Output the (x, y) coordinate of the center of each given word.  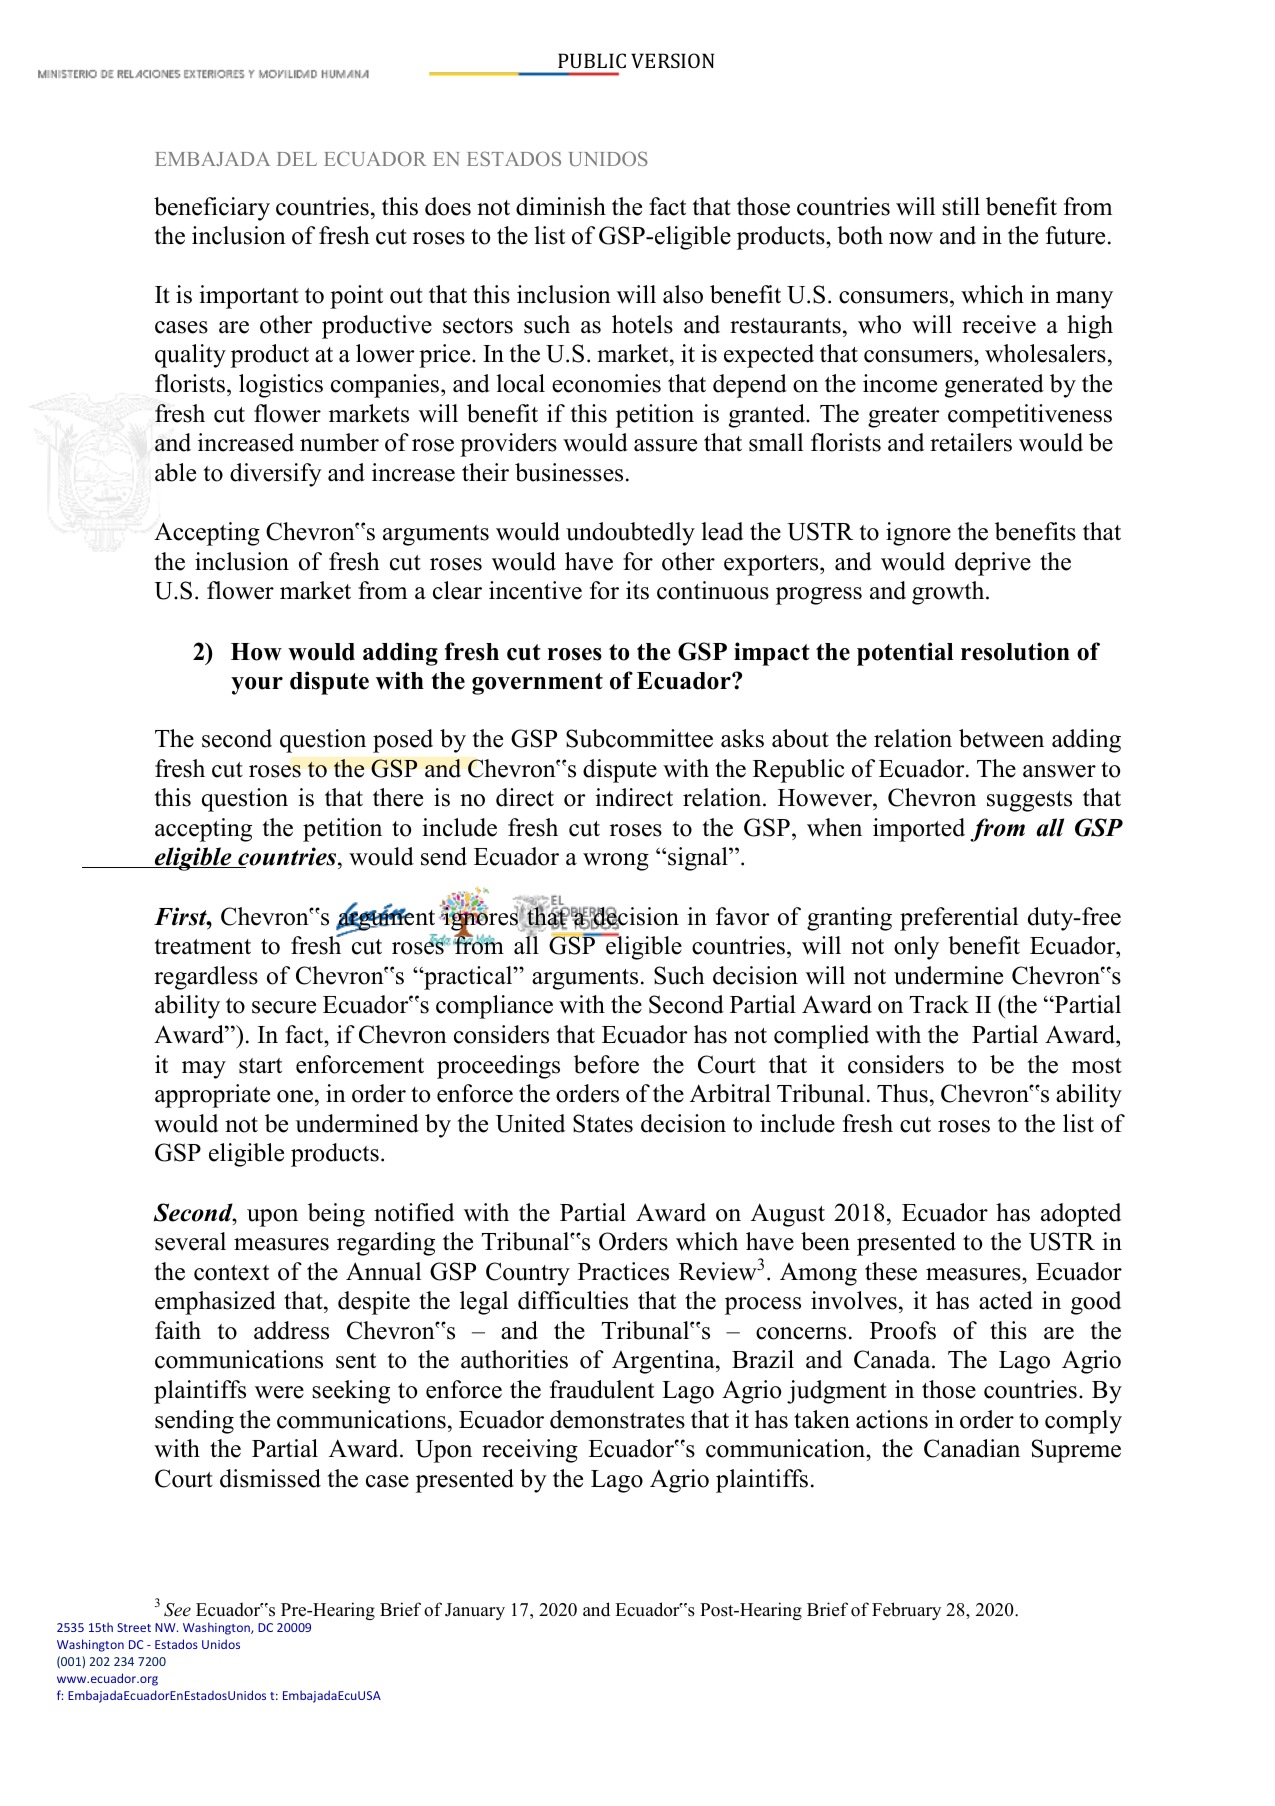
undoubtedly (630, 534)
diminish (561, 206)
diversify (276, 475)
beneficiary (212, 209)
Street (134, 1627)
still (961, 206)
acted (1006, 1300)
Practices (623, 1271)
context (231, 1273)
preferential (959, 919)
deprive (993, 564)
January (475, 1611)
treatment (203, 947)
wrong (616, 862)
